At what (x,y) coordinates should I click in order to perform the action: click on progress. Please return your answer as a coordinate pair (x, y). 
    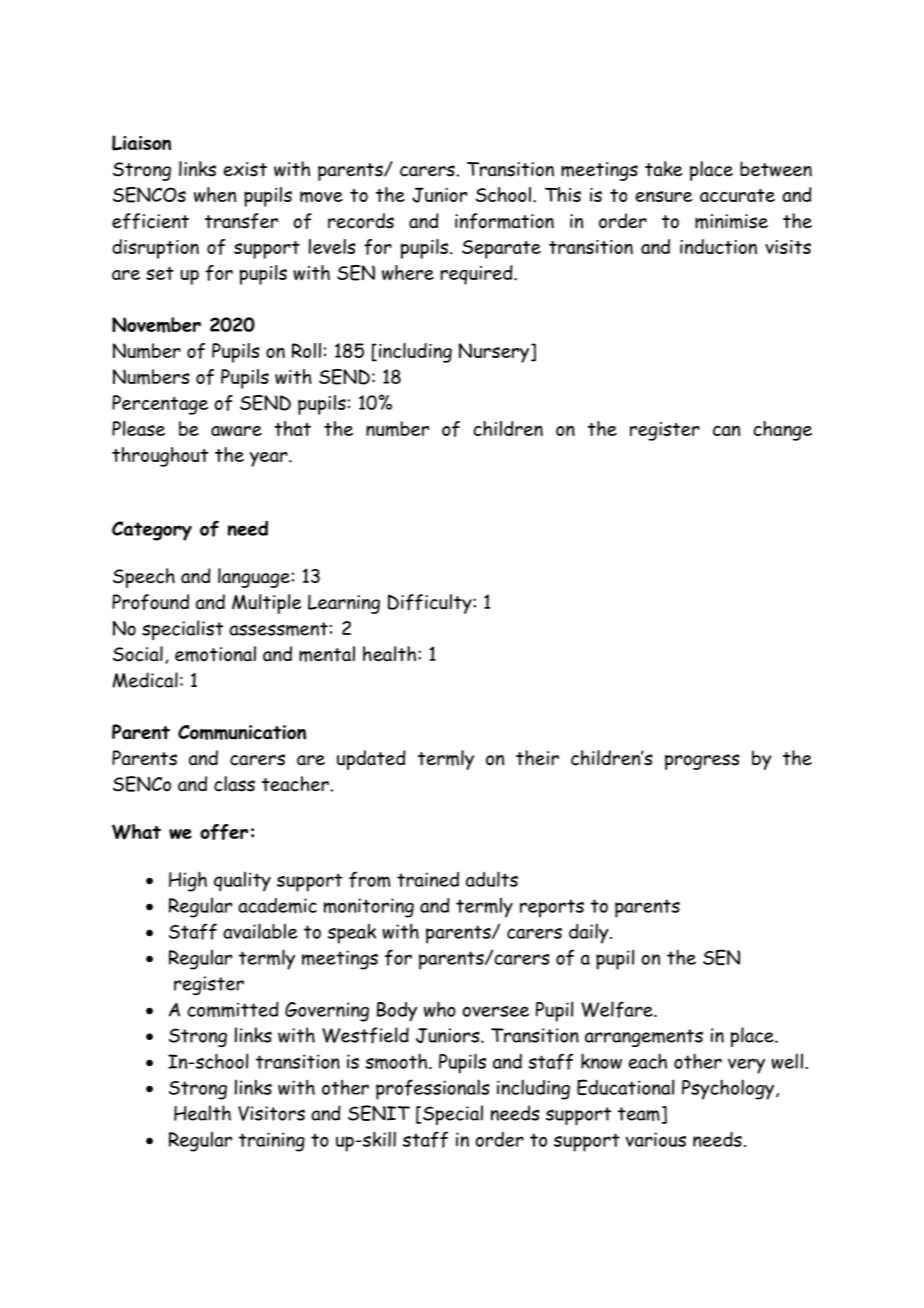
    Looking at the image, I should click on (702, 762).
